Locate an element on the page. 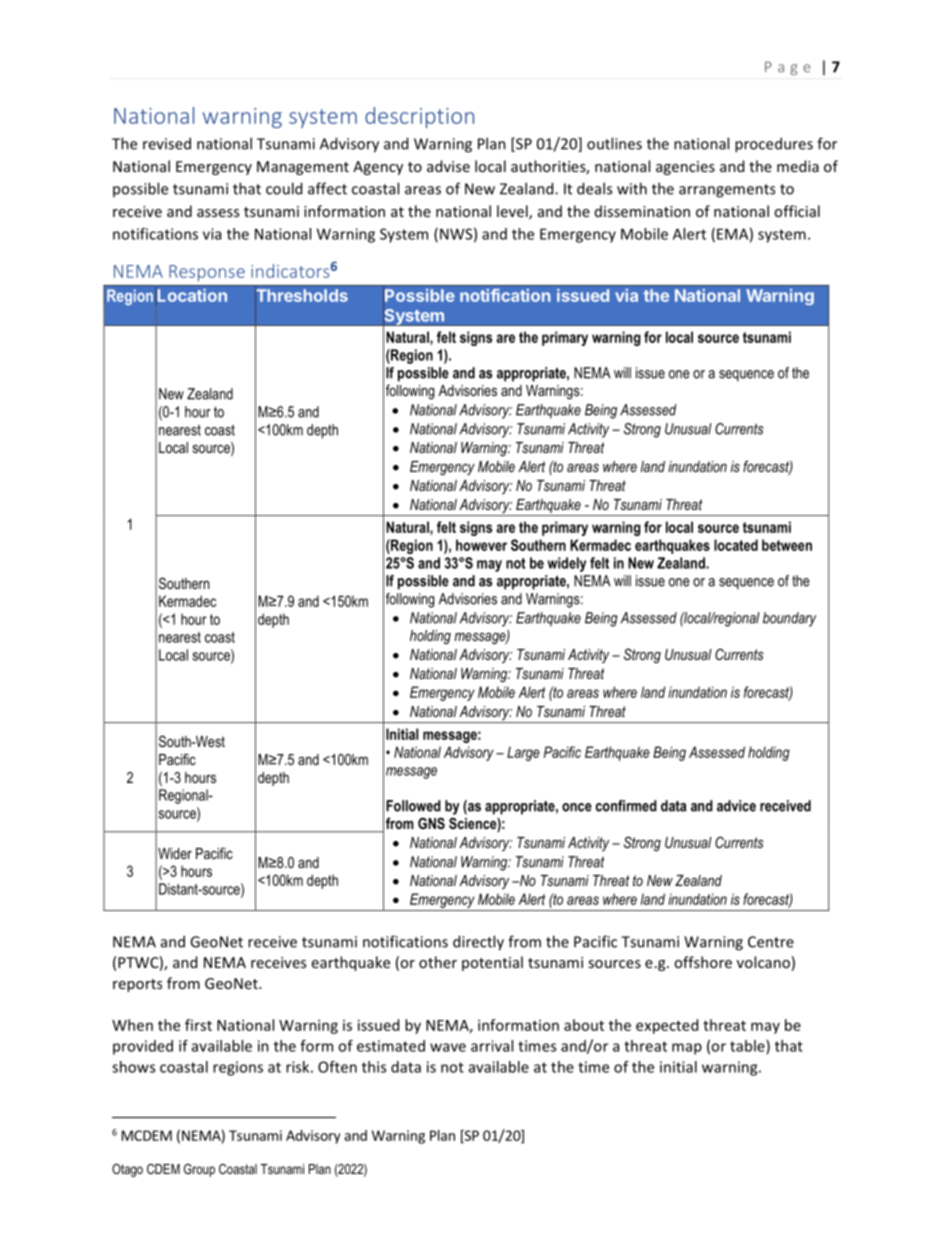 The height and width of the page is (1233, 952). agencies is located at coordinates (685, 168).
